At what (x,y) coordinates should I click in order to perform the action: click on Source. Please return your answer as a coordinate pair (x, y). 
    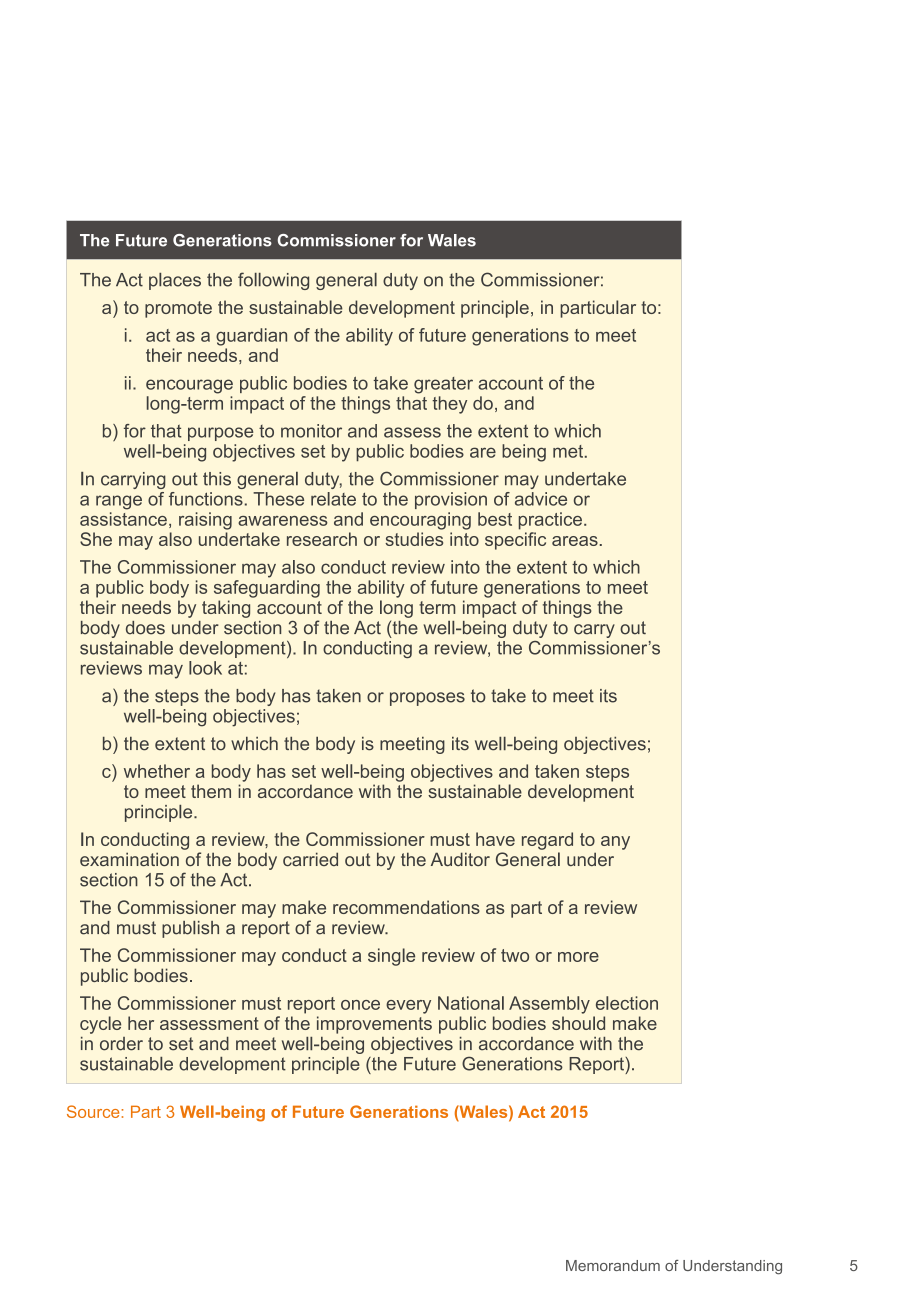
    Looking at the image, I should click on (94, 1111).
